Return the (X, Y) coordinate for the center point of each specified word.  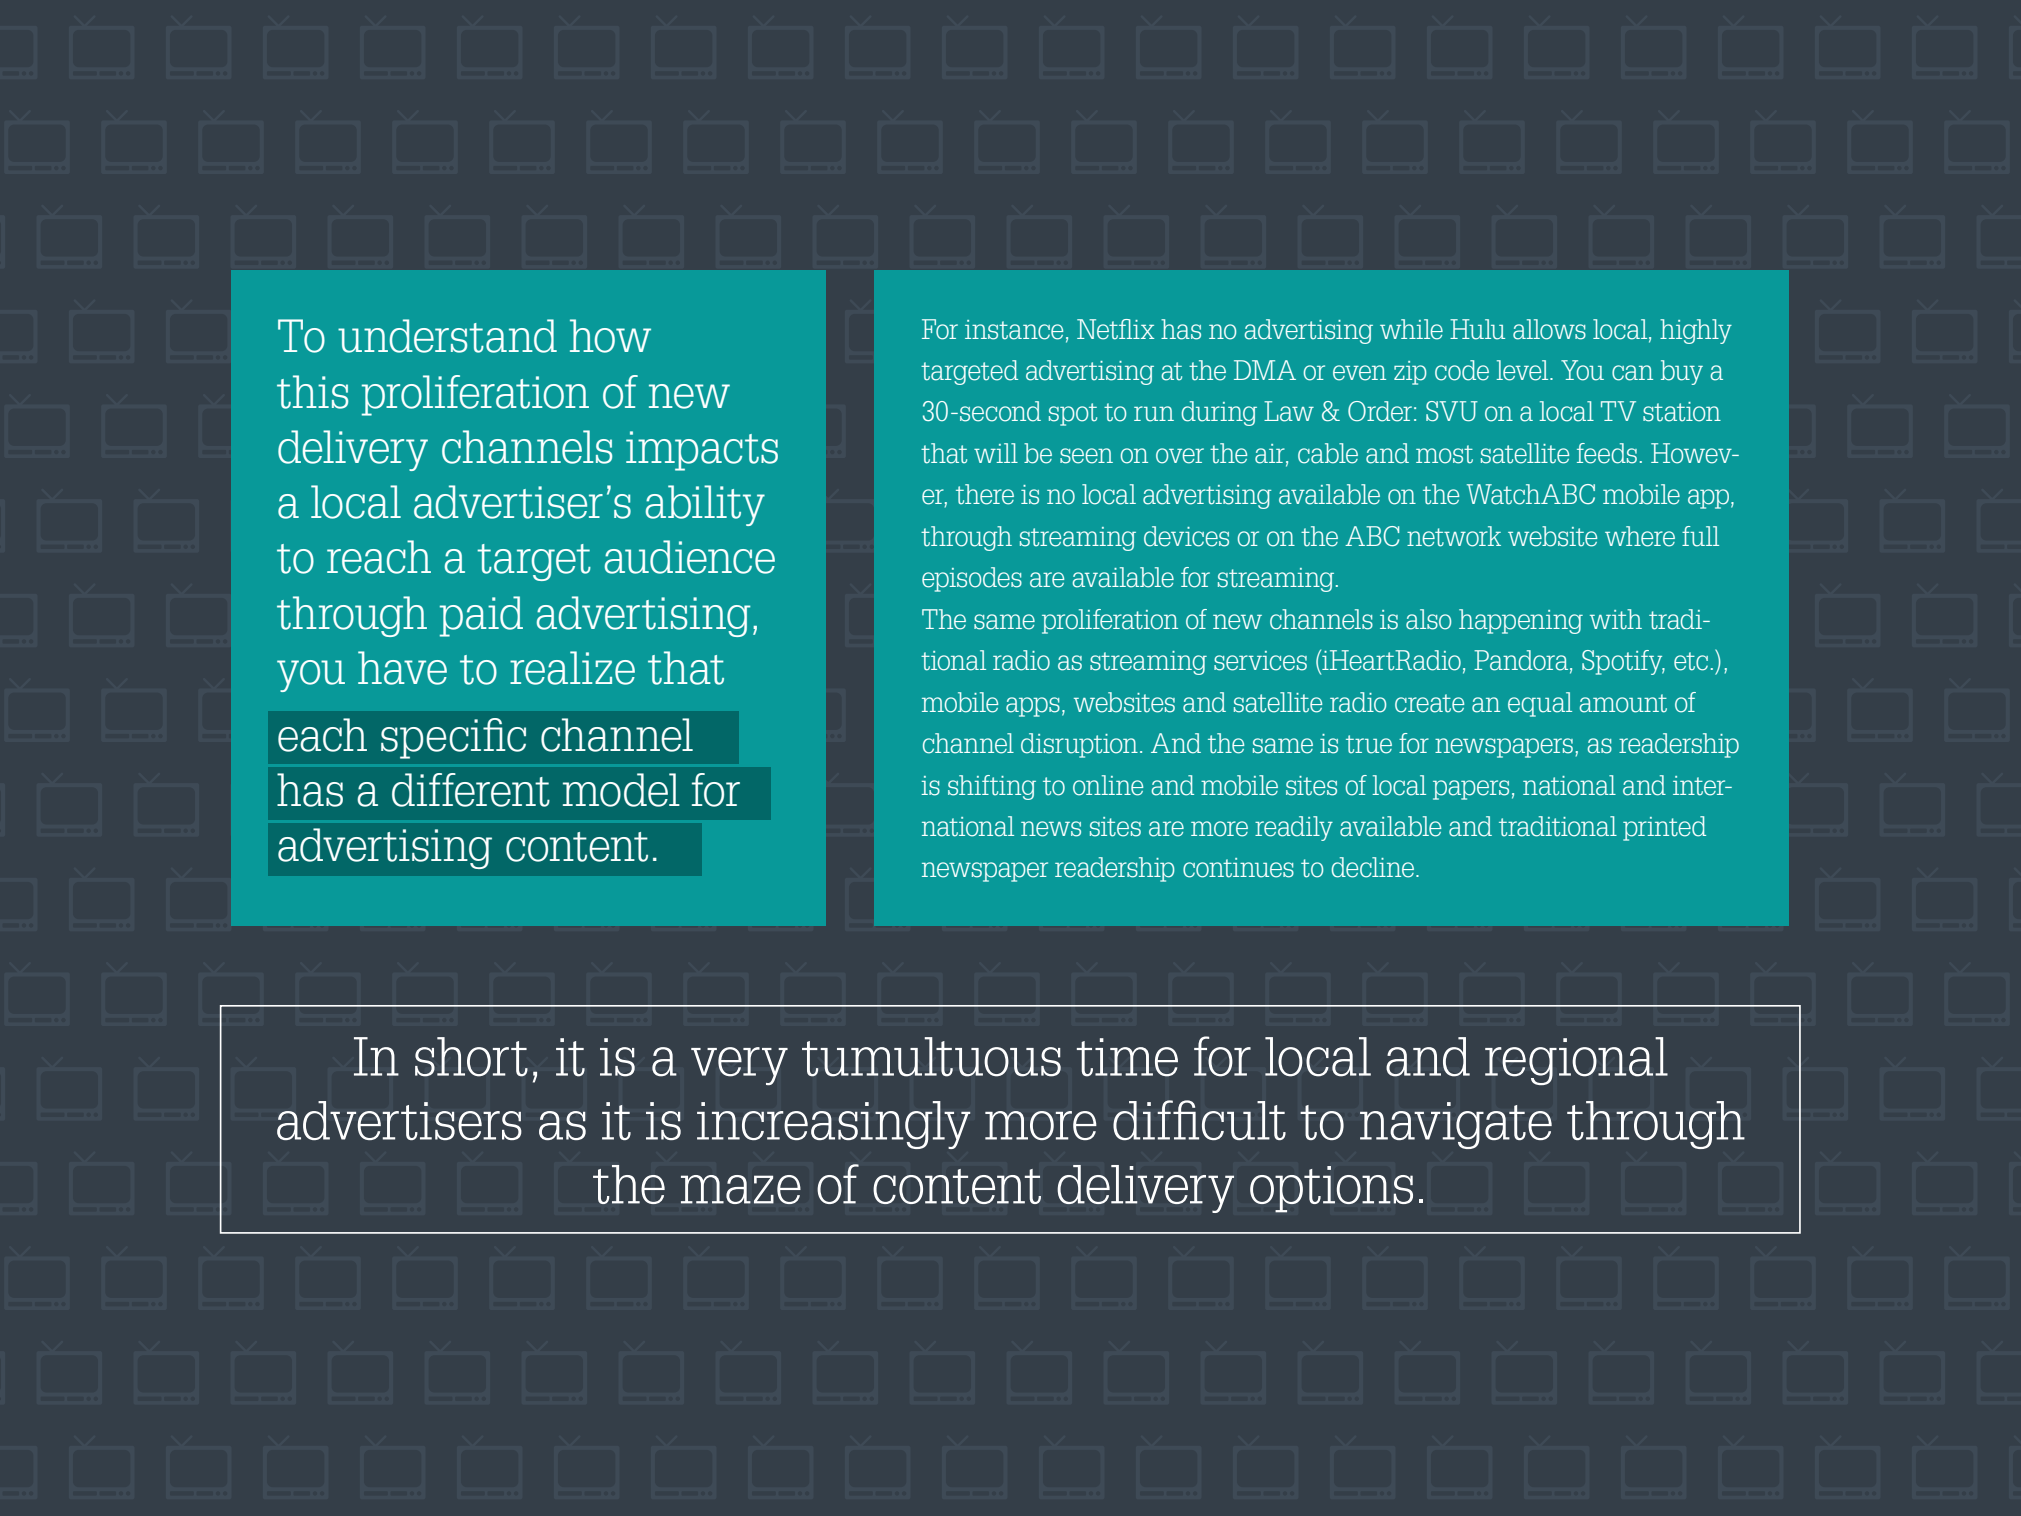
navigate (1456, 1125)
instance (1014, 330)
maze (741, 1189)
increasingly (834, 1125)
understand (447, 336)
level (1523, 370)
